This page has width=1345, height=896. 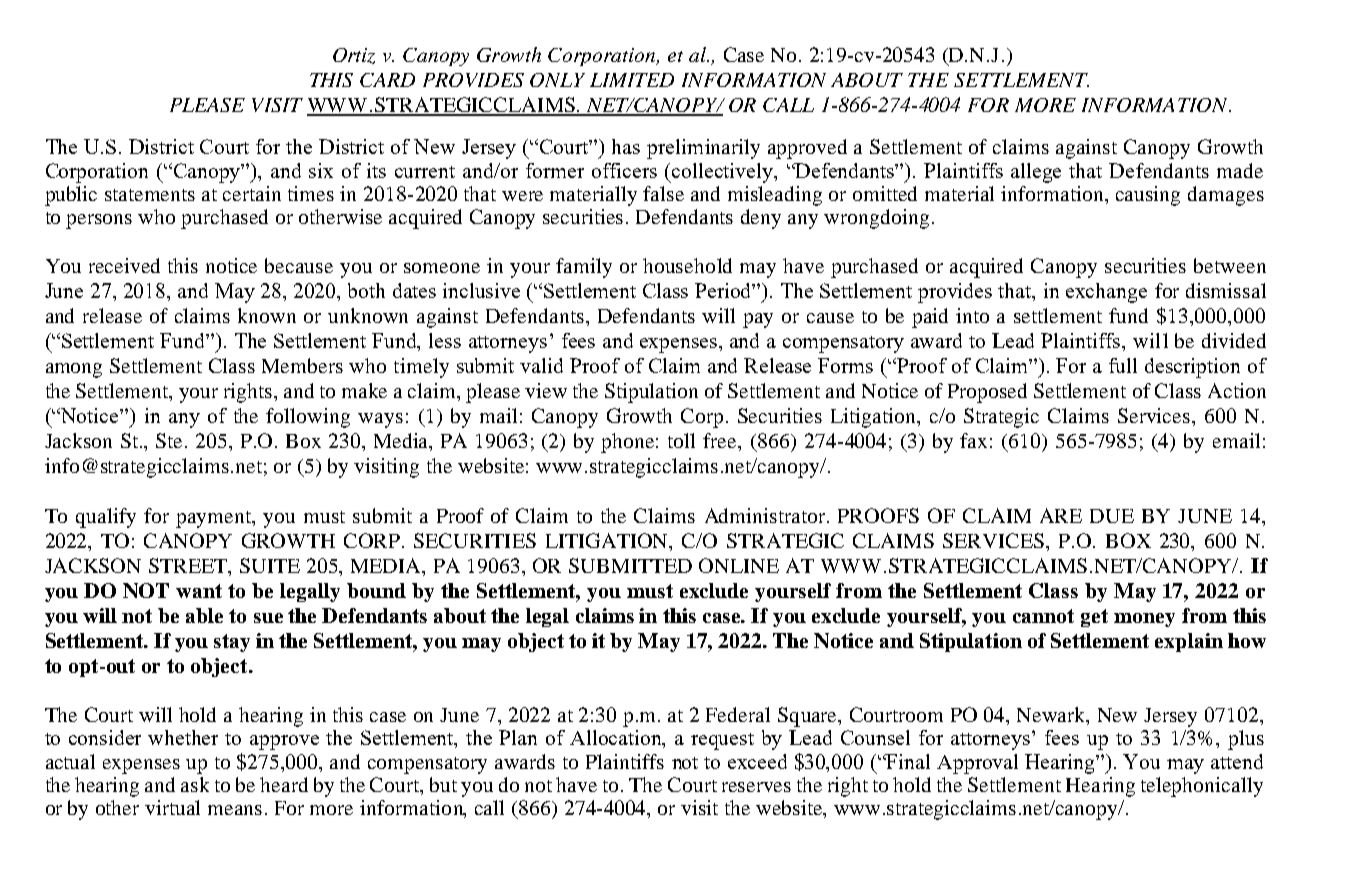 What do you see at coordinates (1036, 173) in the page?
I see `allege` at bounding box center [1036, 173].
